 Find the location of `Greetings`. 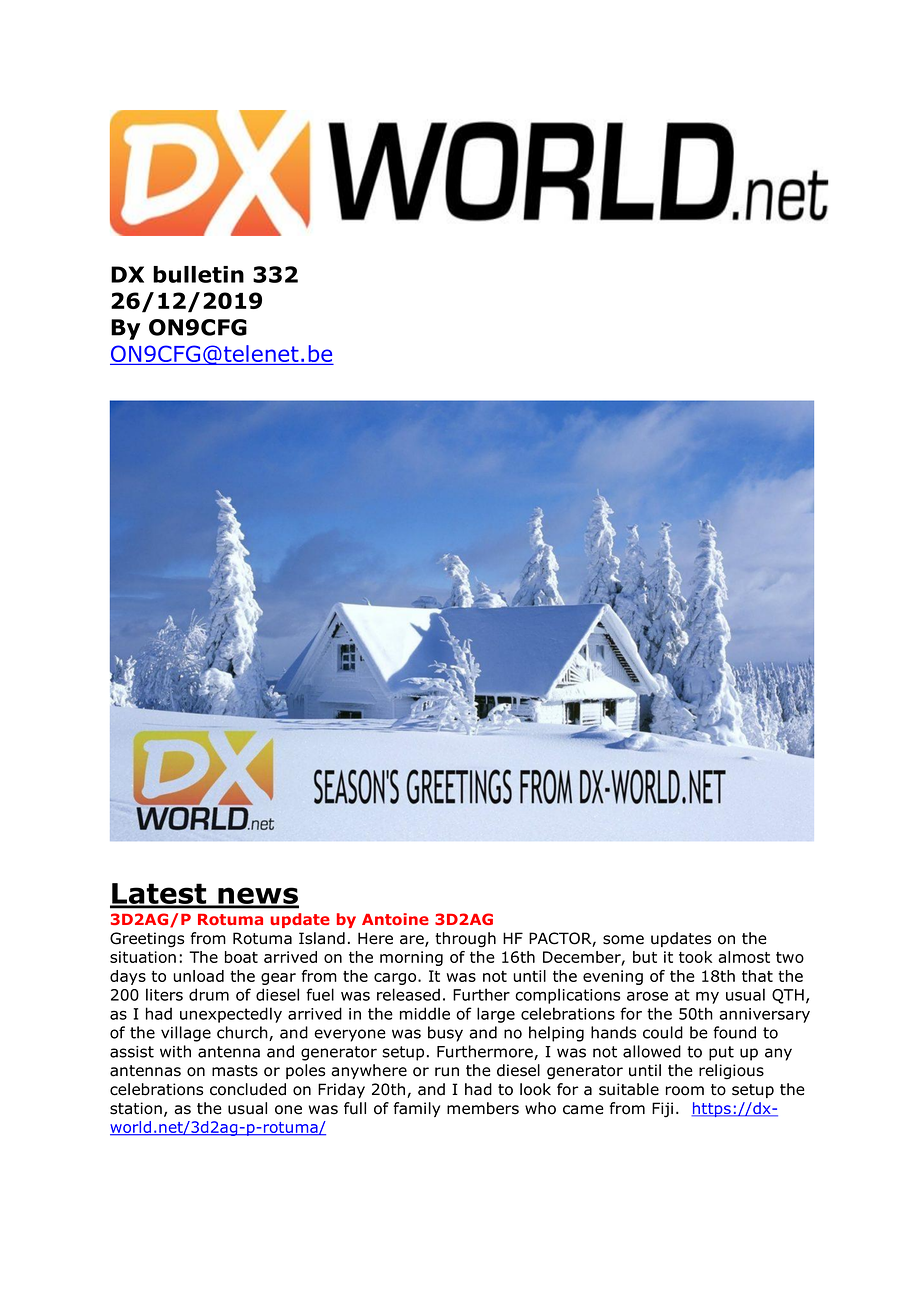

Greetings is located at coordinates (147, 940).
